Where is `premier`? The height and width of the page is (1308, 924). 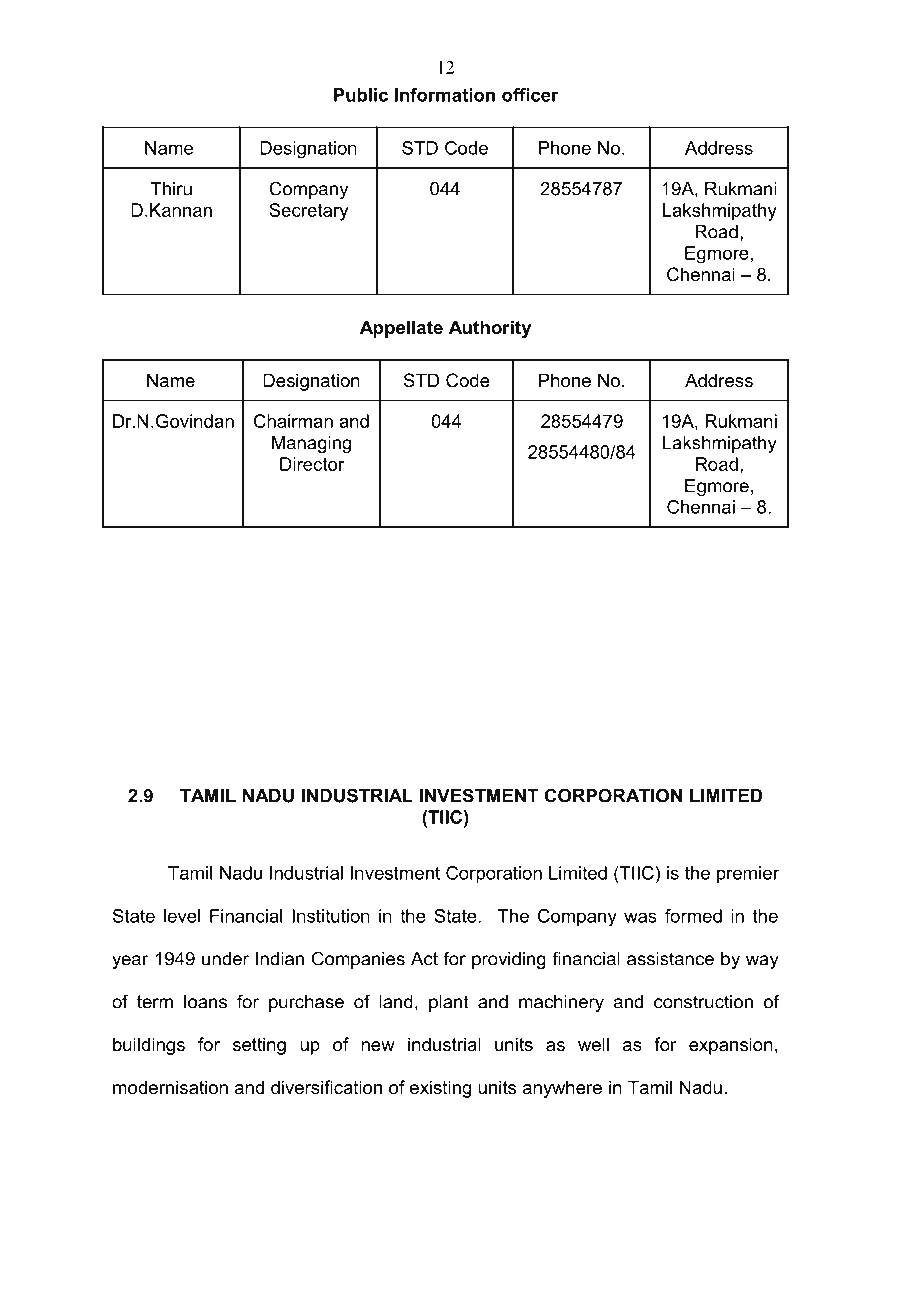
premier is located at coordinates (748, 875).
